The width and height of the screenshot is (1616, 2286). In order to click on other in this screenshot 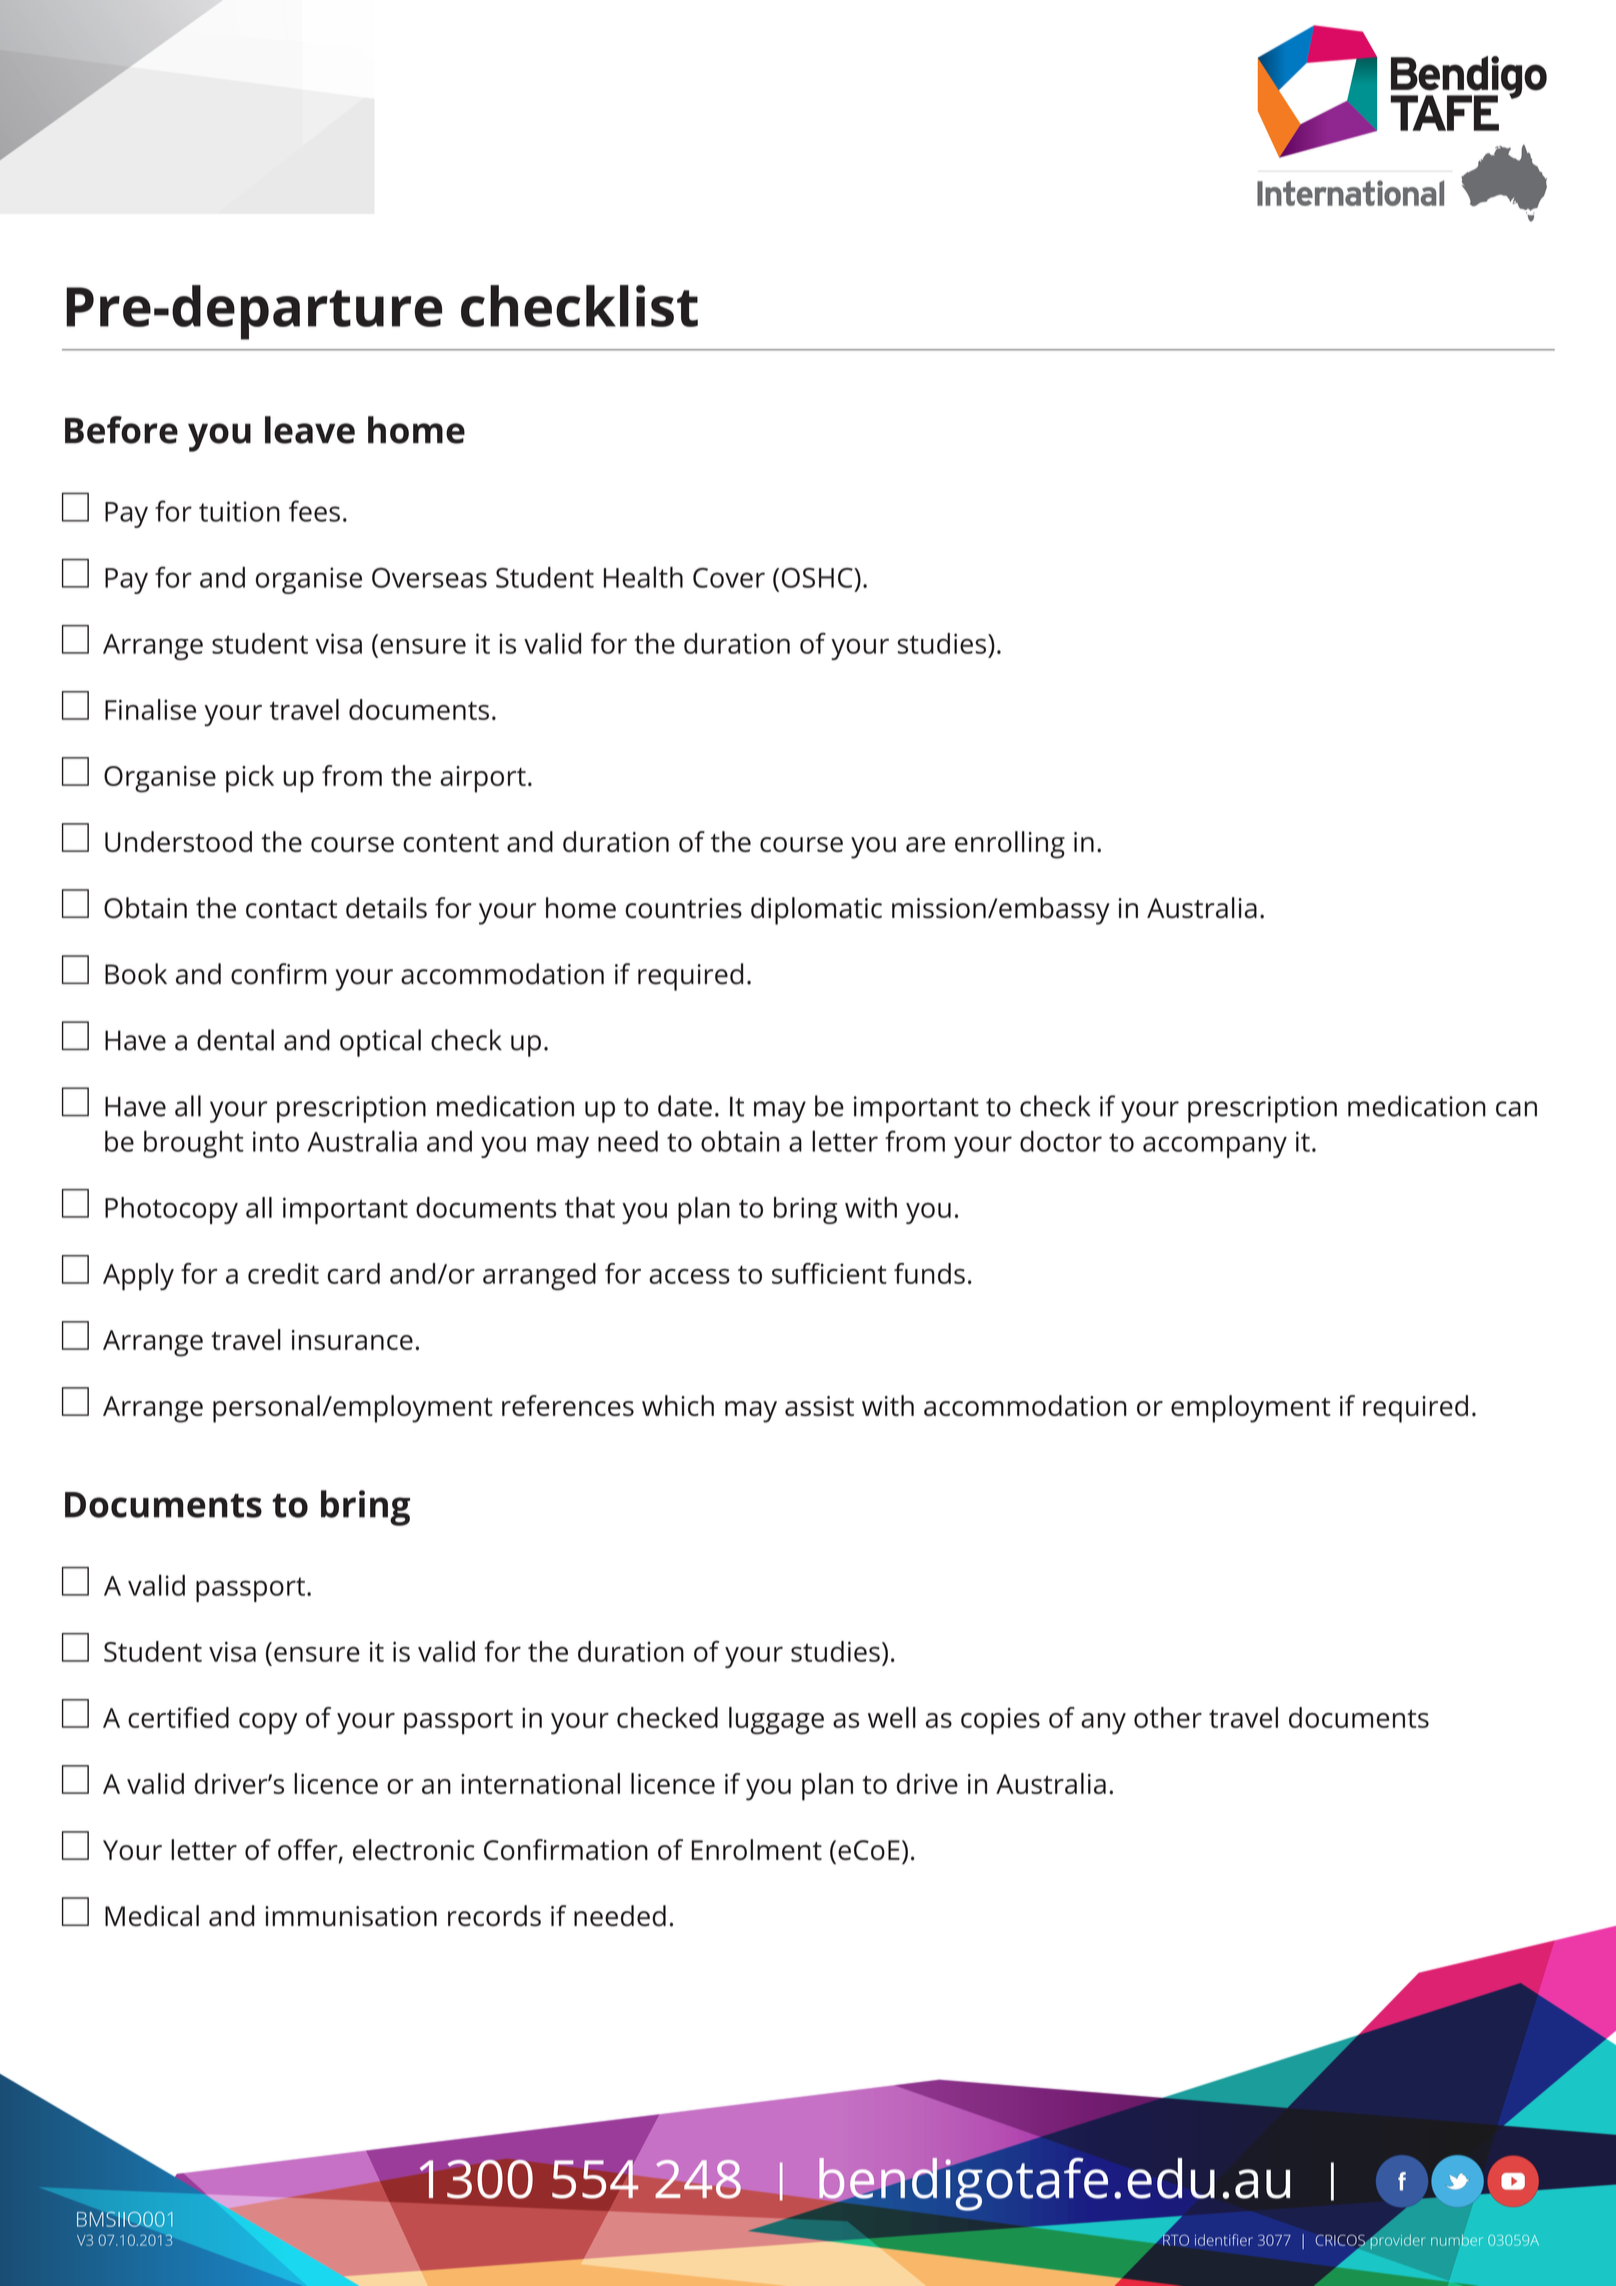, I will do `click(1168, 1717)`.
